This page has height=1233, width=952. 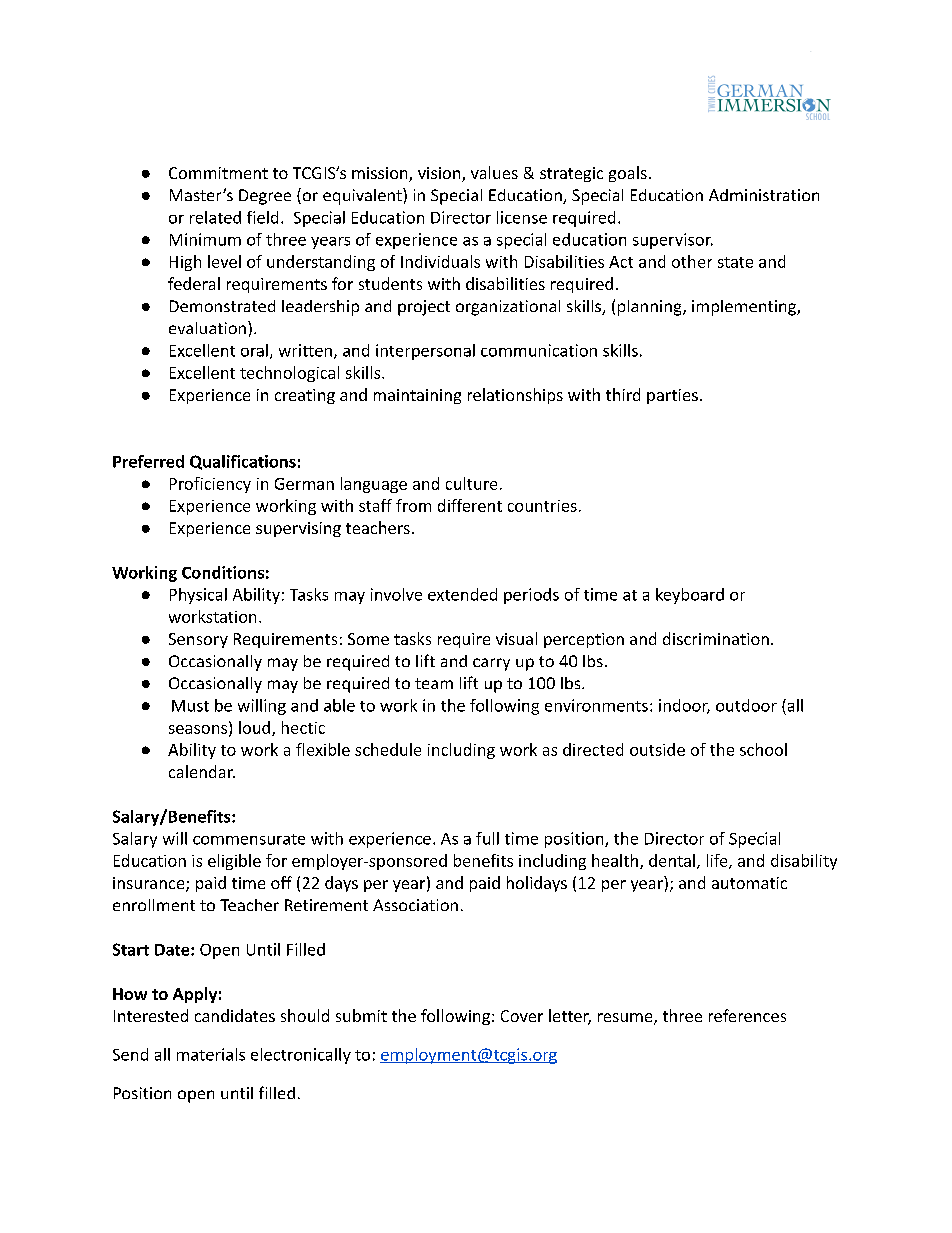 I want to click on vision, so click(x=440, y=174).
